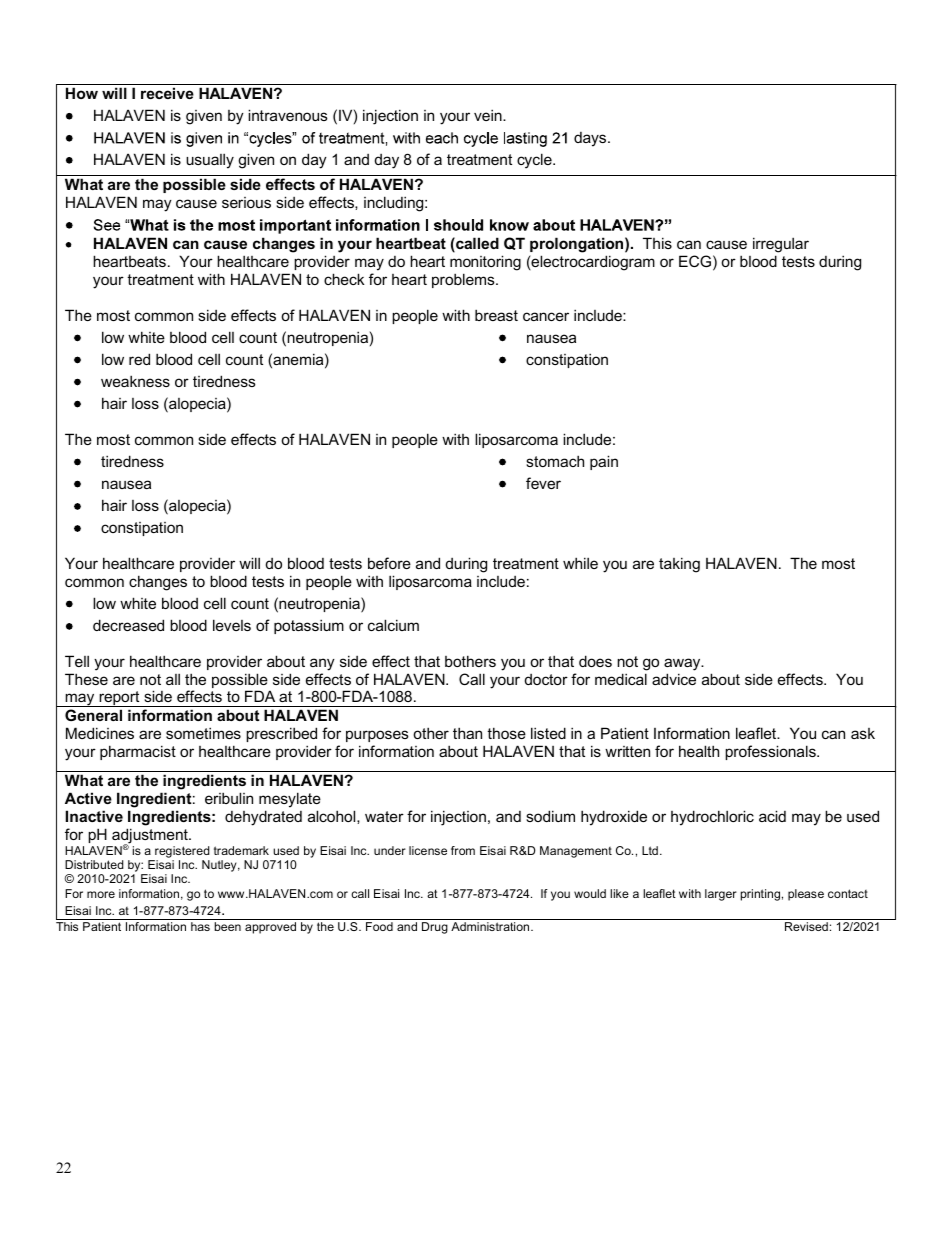 The height and width of the screenshot is (1233, 952). I want to click on breast, so click(496, 315).
